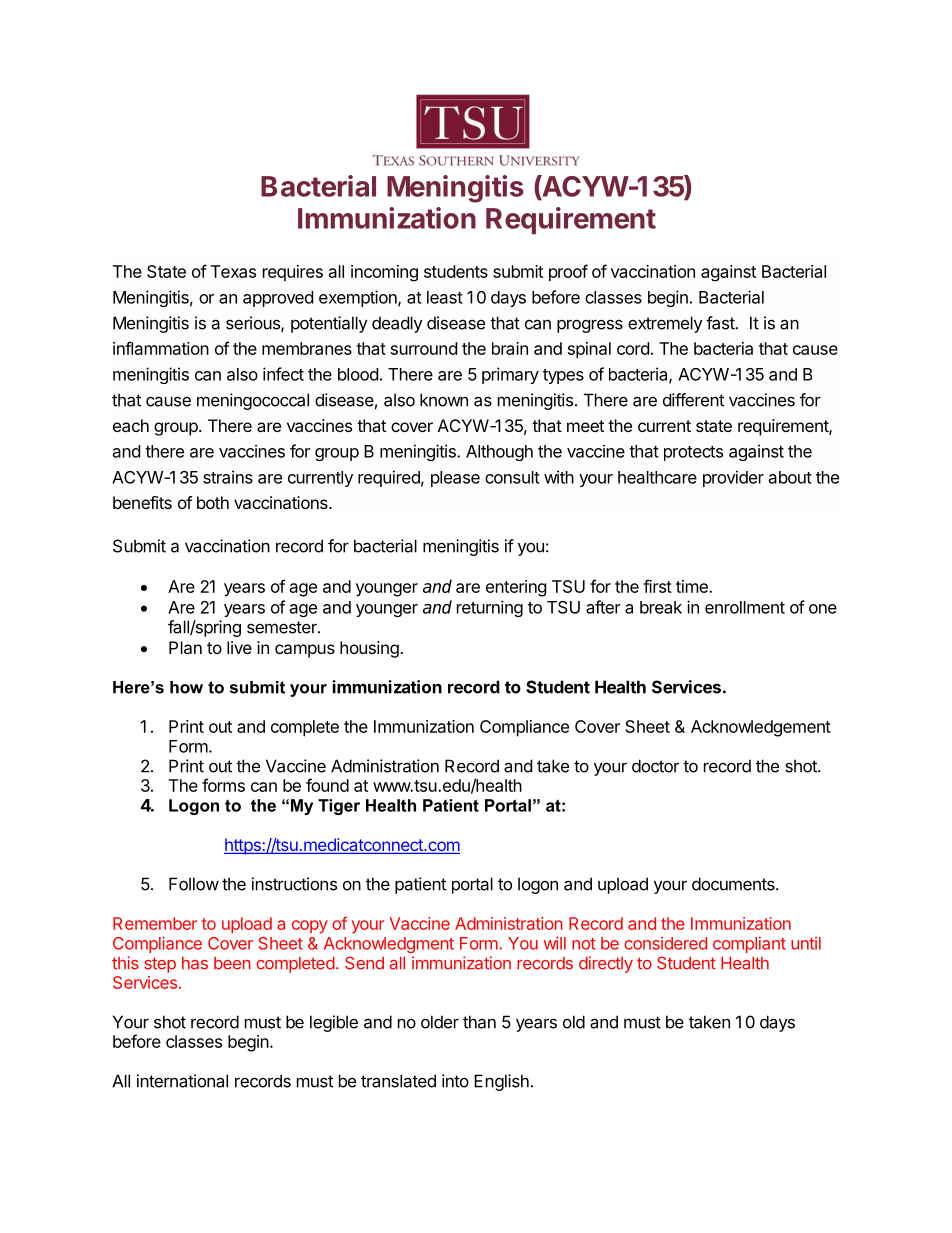 This screenshot has width=952, height=1233. I want to click on documents, so click(734, 884).
